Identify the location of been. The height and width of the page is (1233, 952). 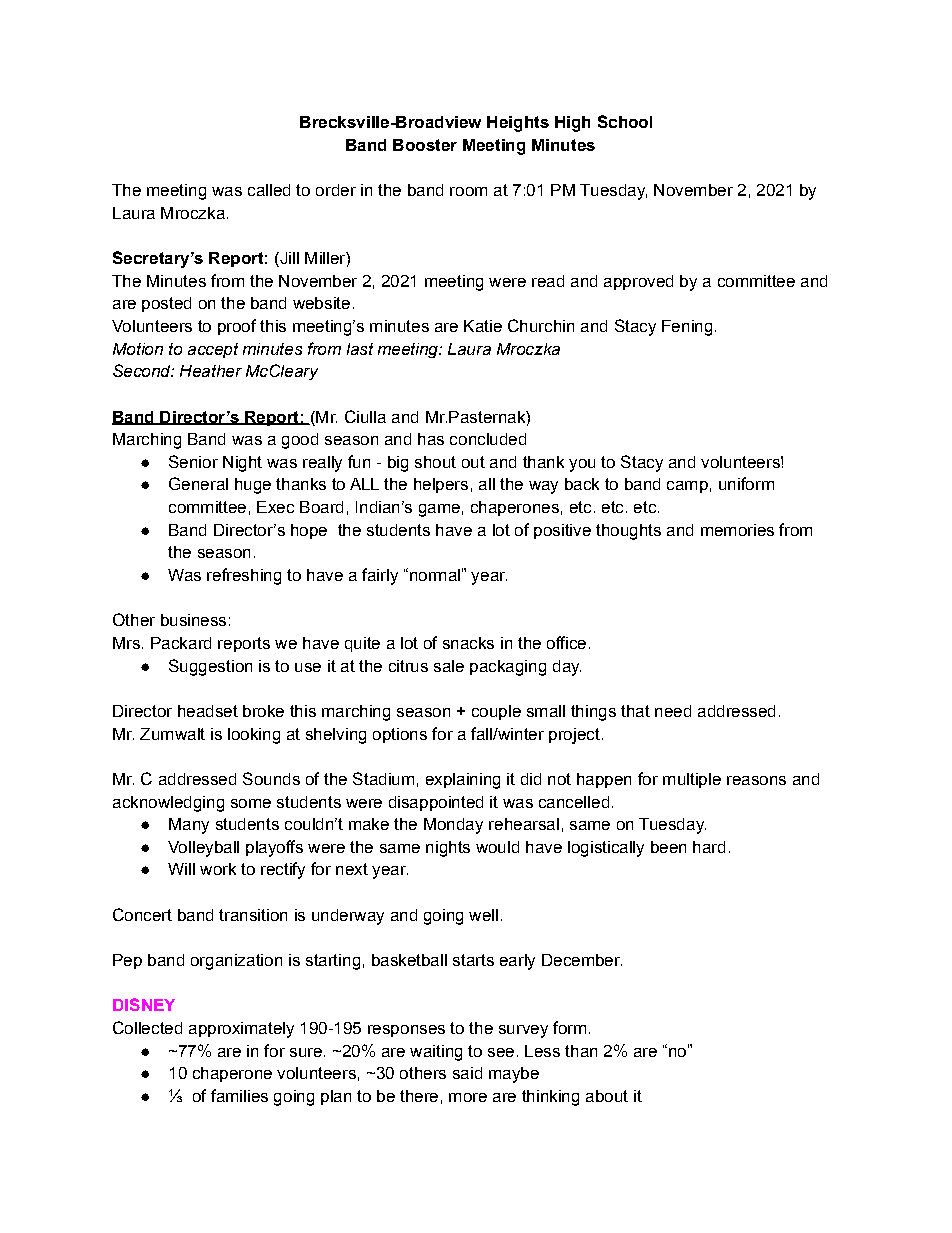
(668, 847).
